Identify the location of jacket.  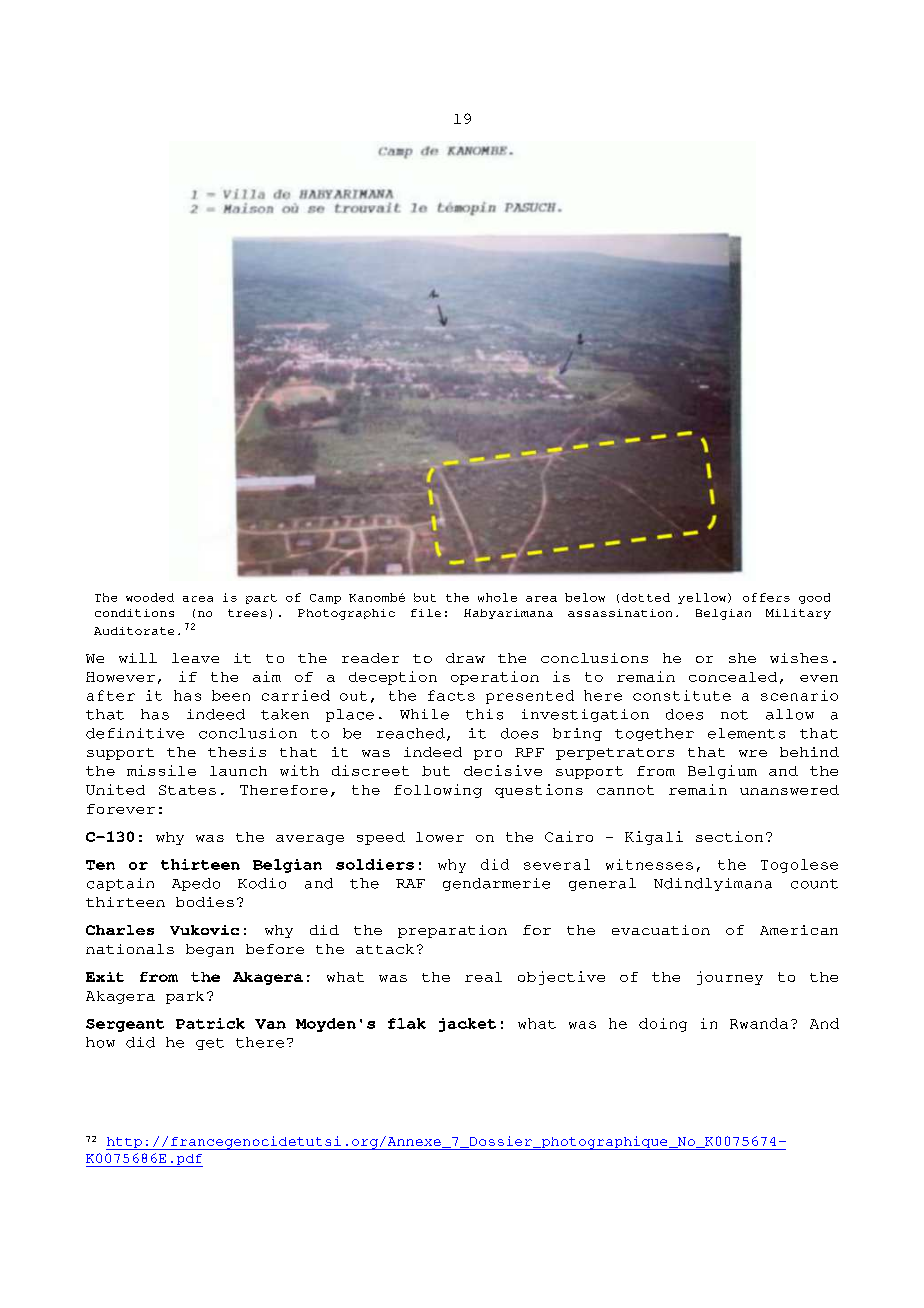
(467, 1025).
